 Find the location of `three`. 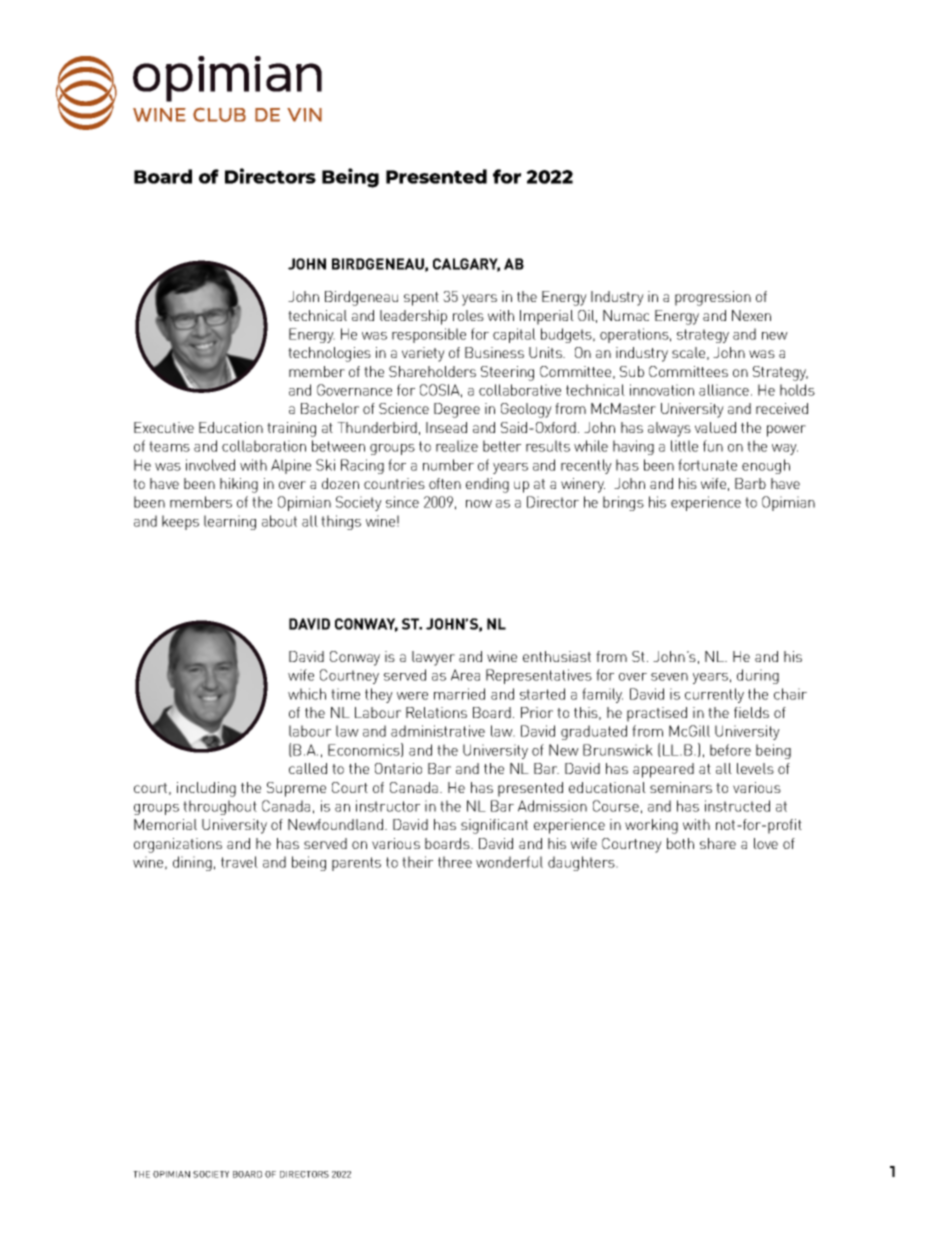

three is located at coordinates (455, 862).
